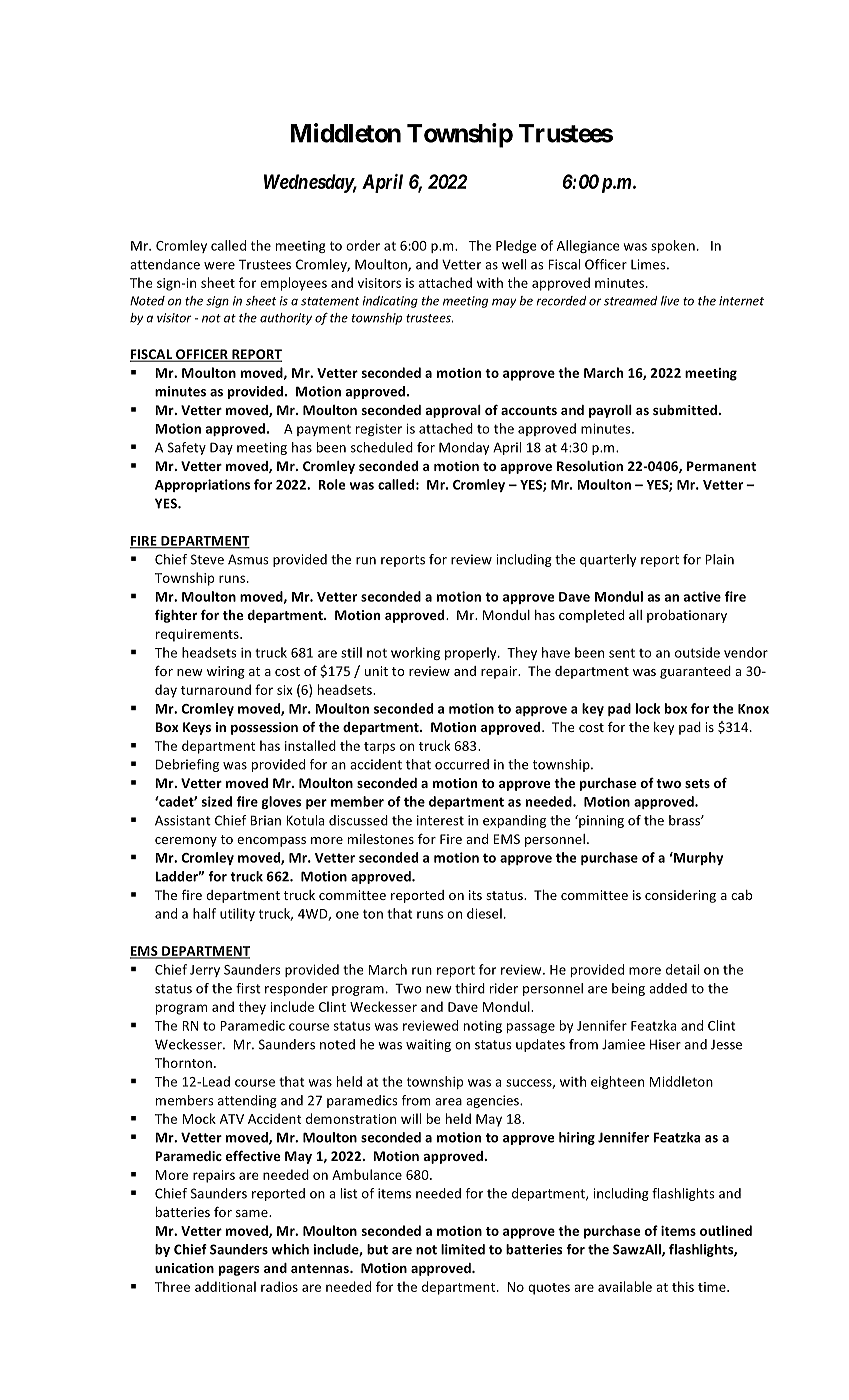 This image has width=849, height=1400. What do you see at coordinates (514, 264) in the image?
I see `well` at bounding box center [514, 264].
